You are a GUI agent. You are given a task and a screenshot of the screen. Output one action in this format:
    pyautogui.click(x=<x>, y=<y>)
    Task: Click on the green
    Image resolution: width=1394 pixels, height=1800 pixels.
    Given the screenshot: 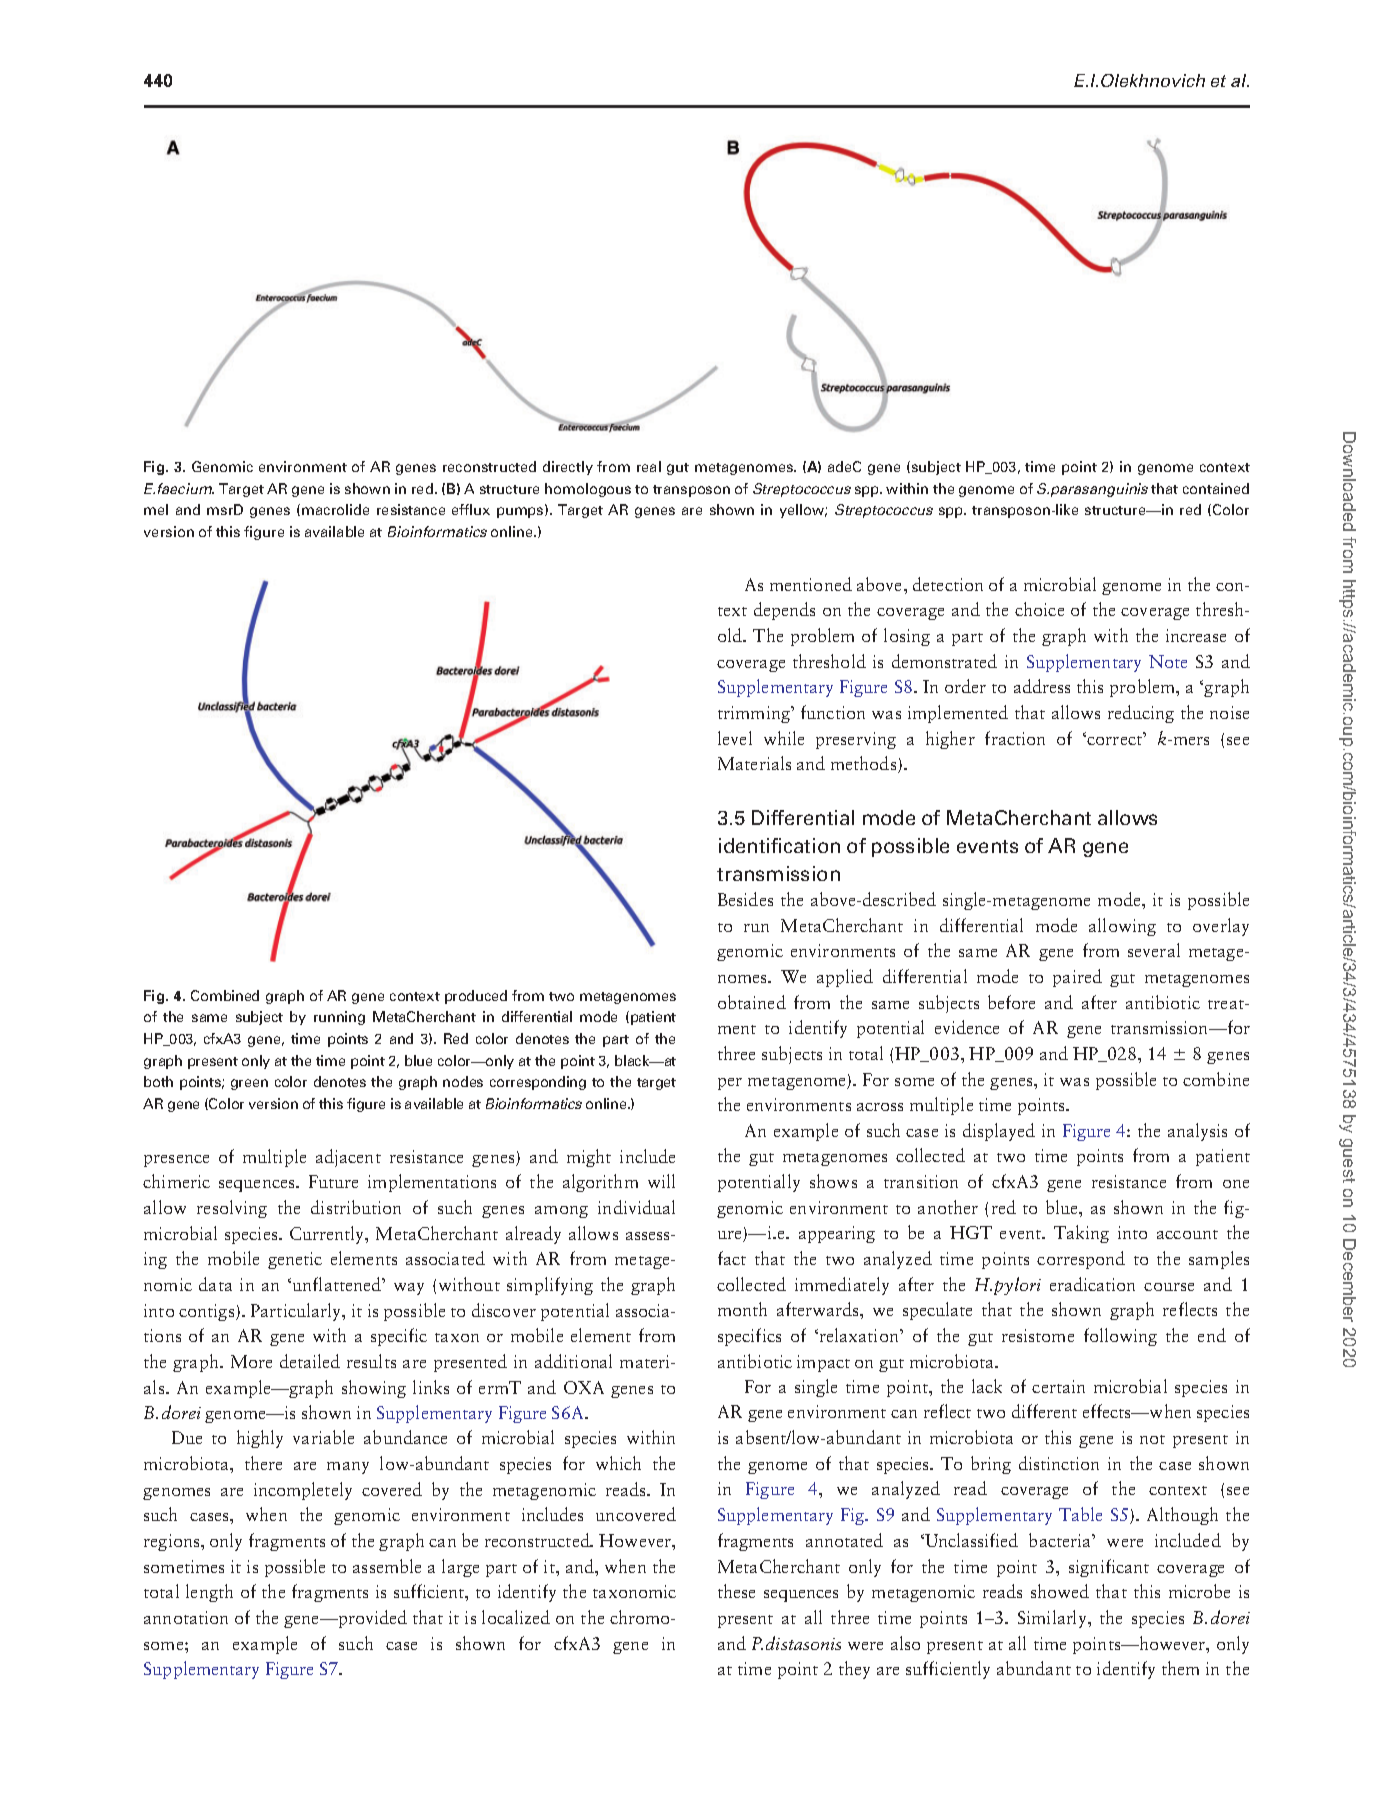 What is the action you would take?
    pyautogui.click(x=249, y=1084)
